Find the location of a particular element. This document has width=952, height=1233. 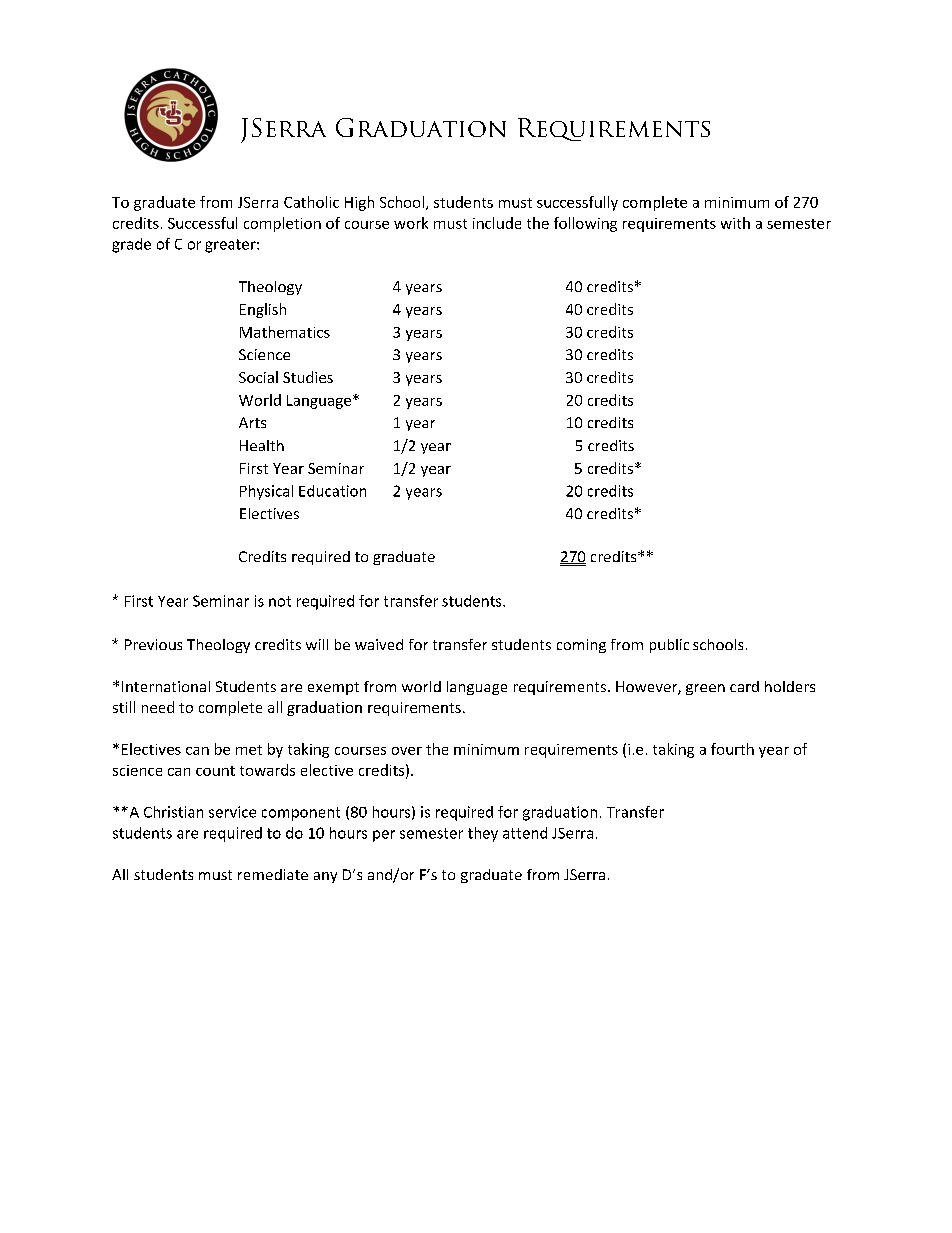

attend is located at coordinates (525, 833).
